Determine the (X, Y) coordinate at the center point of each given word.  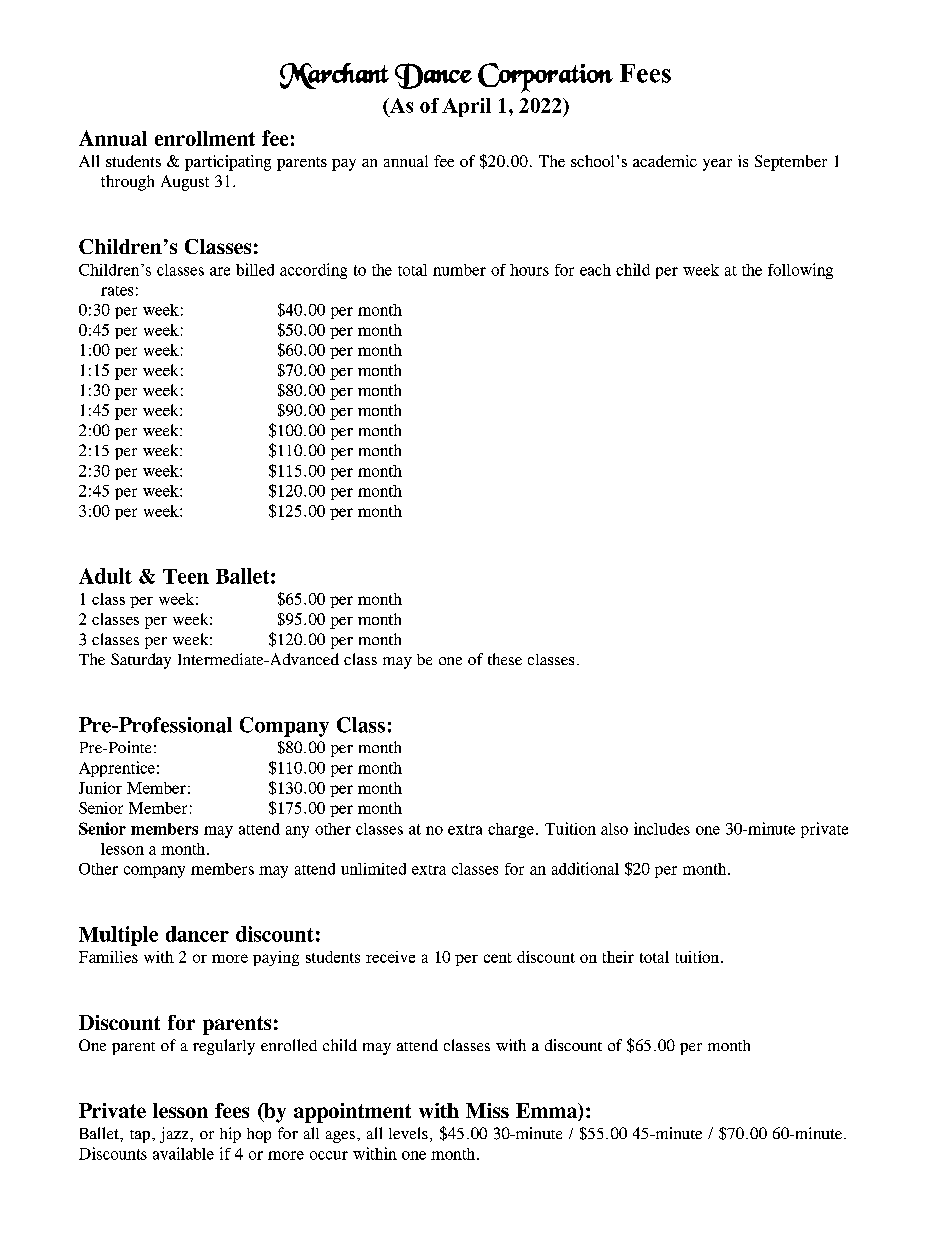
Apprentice (117, 769)
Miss (487, 1110)
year (717, 165)
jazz (175, 1135)
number (459, 270)
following (800, 271)
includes (662, 828)
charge (511, 830)
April (466, 107)
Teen (186, 576)
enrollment (205, 138)
